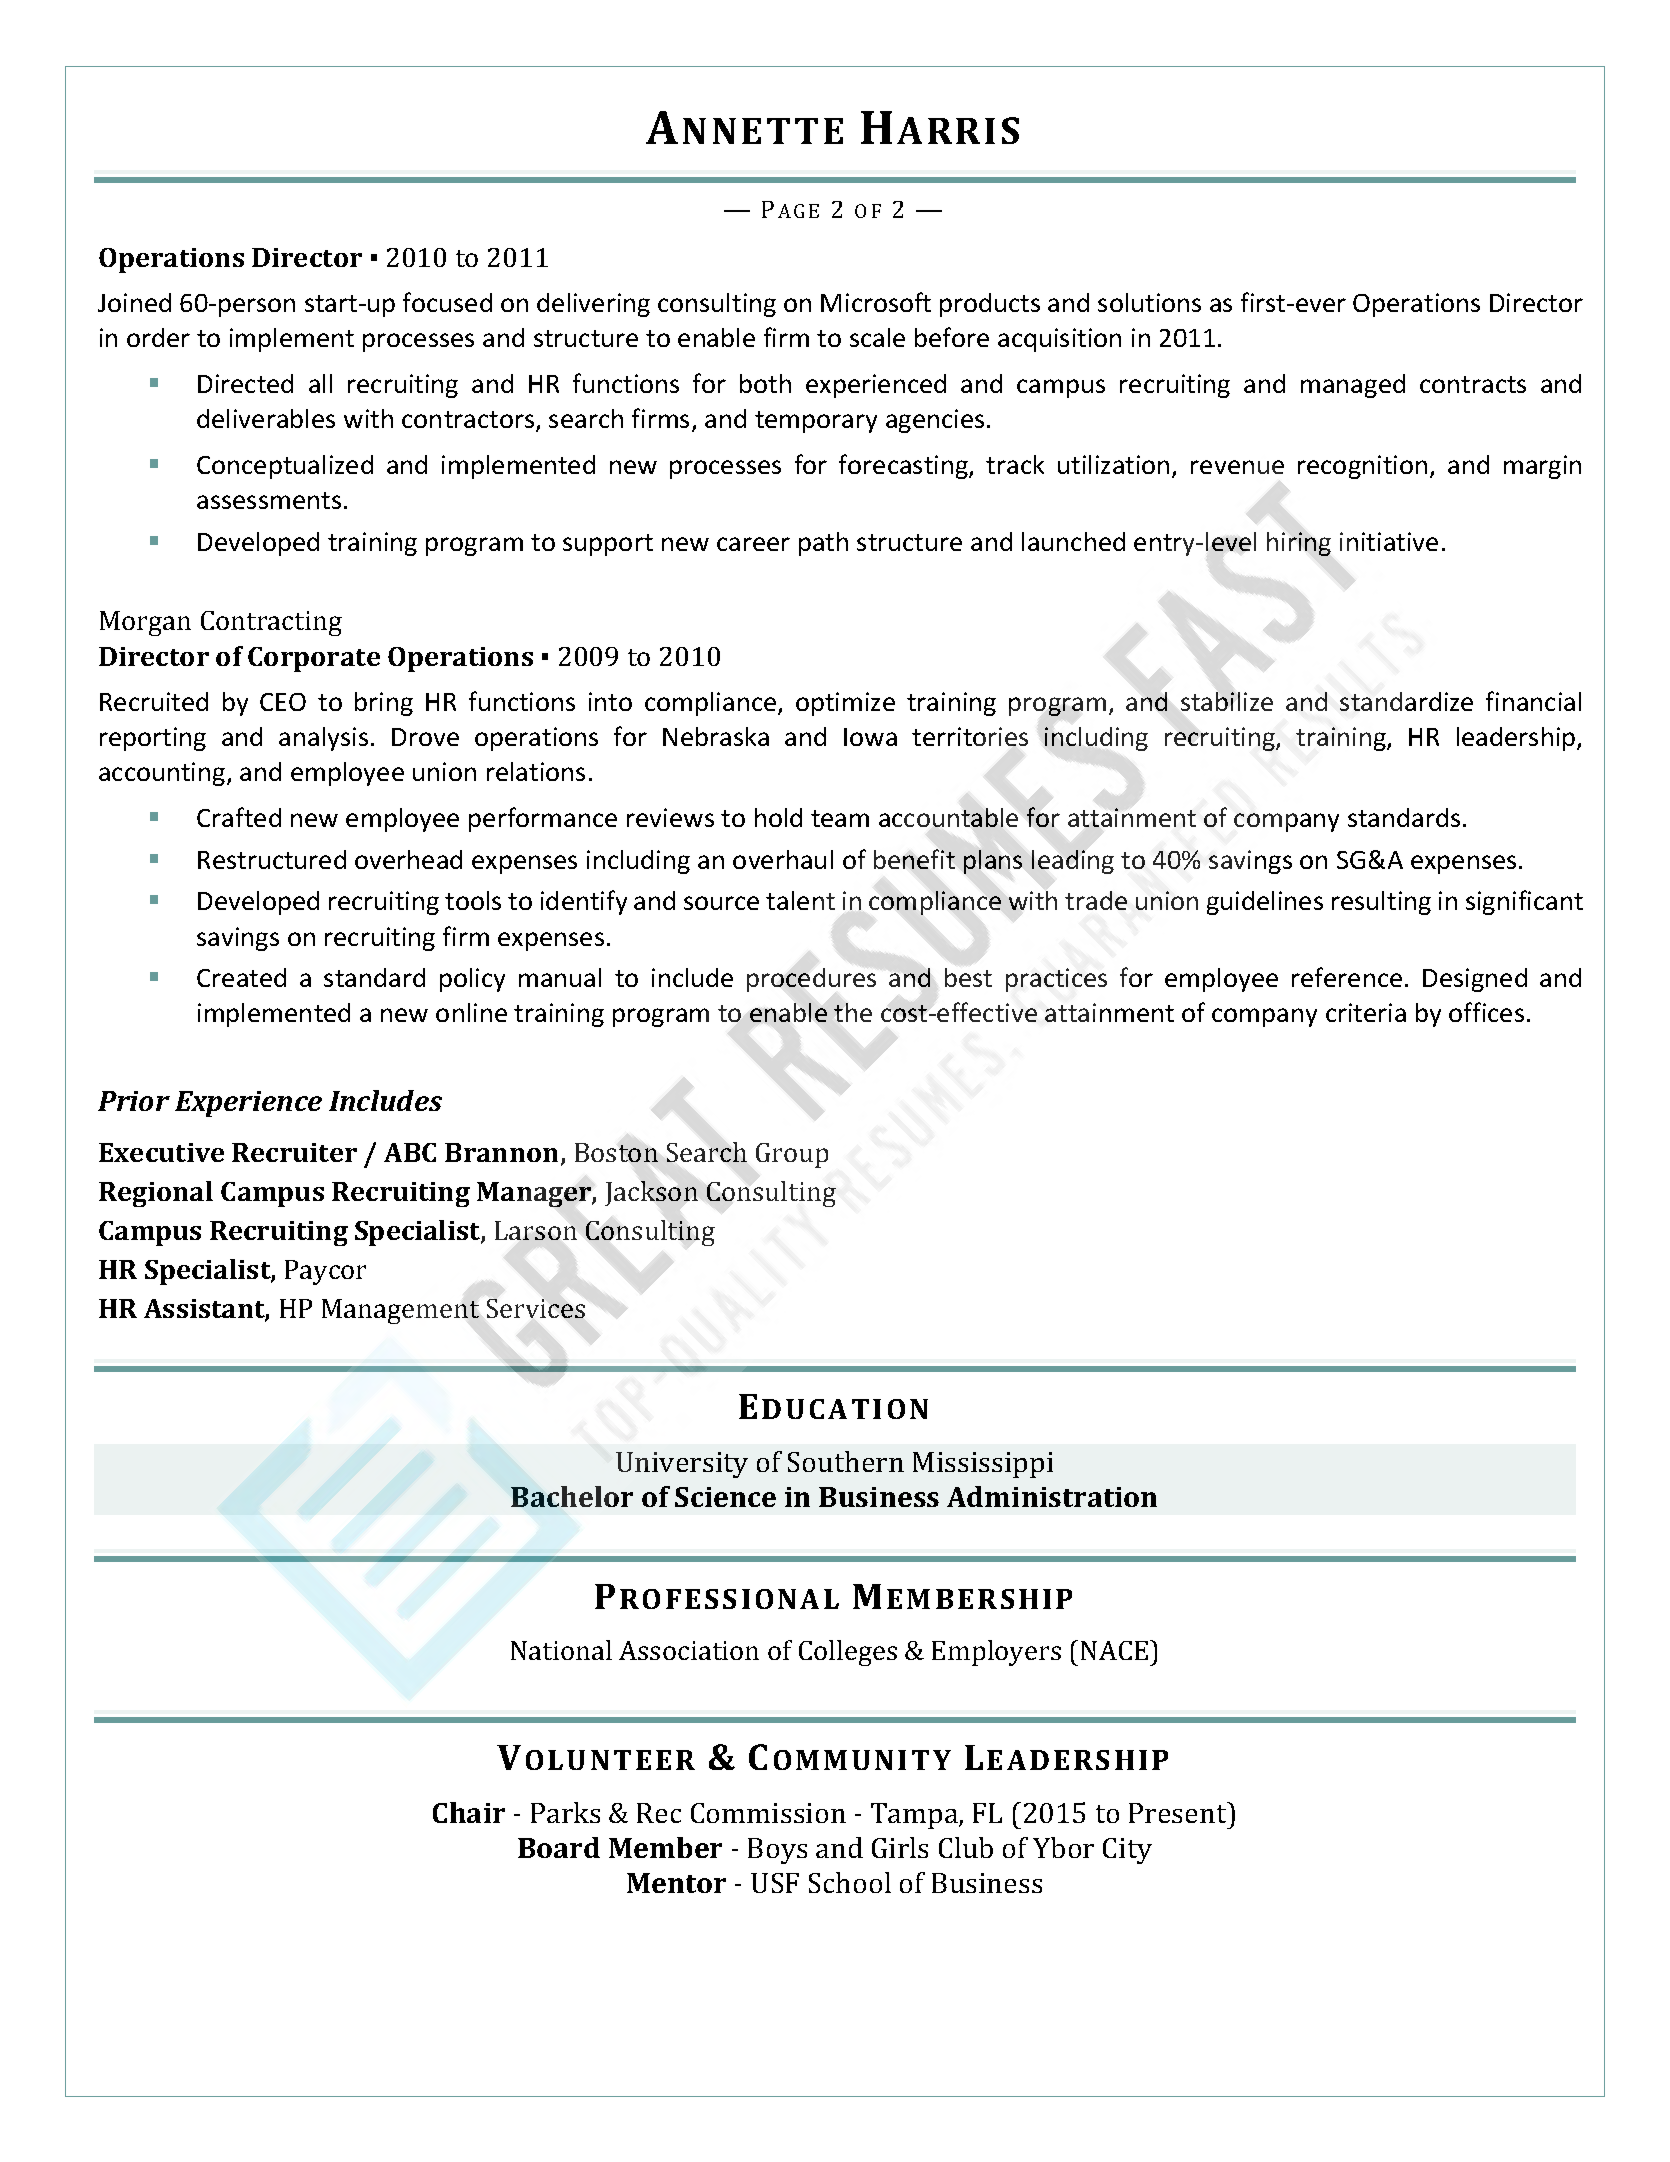 The height and width of the image is (2162, 1670). What do you see at coordinates (1052, 1496) in the image?
I see `Administration` at bounding box center [1052, 1496].
